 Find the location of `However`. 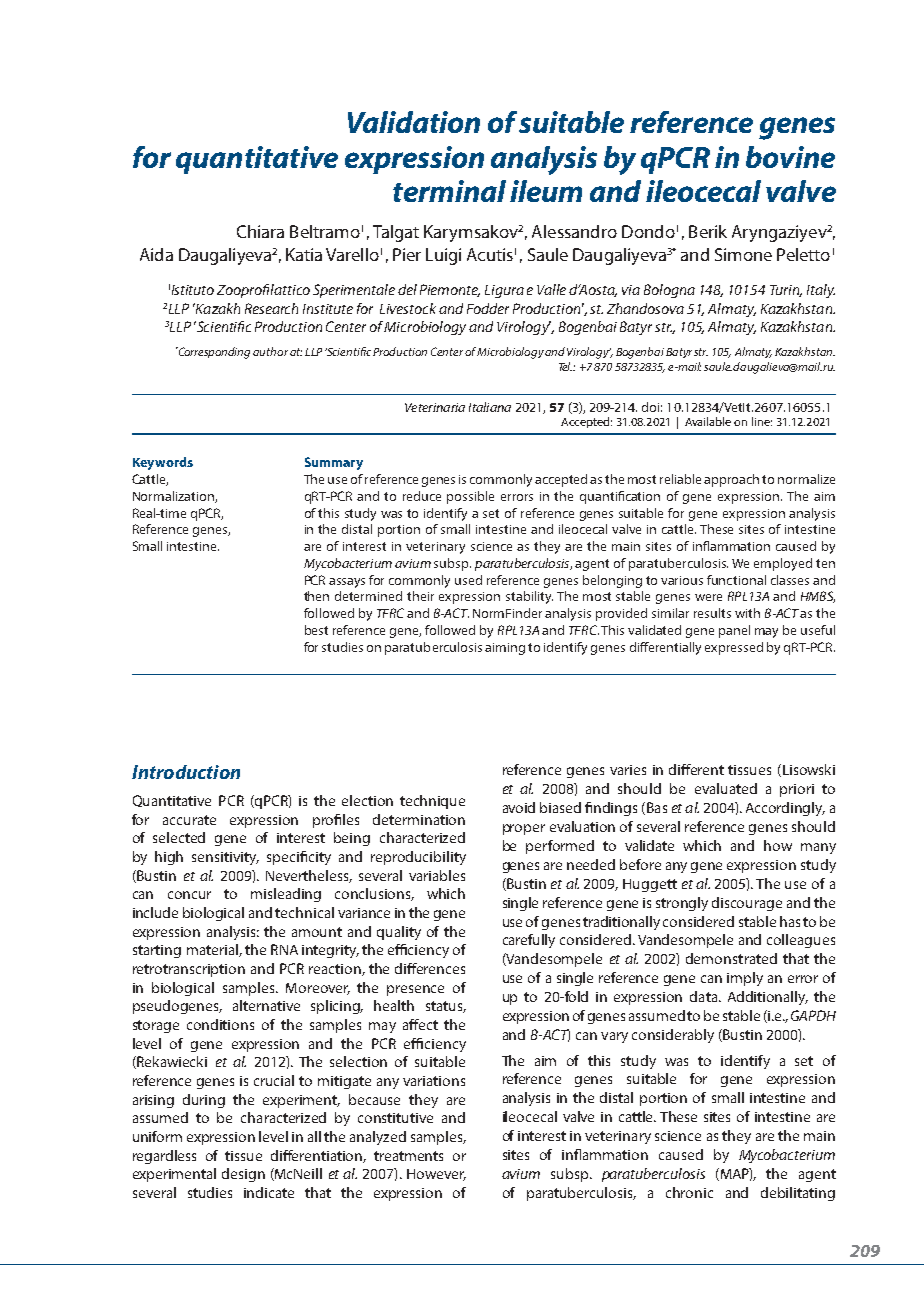

However is located at coordinates (436, 1175).
